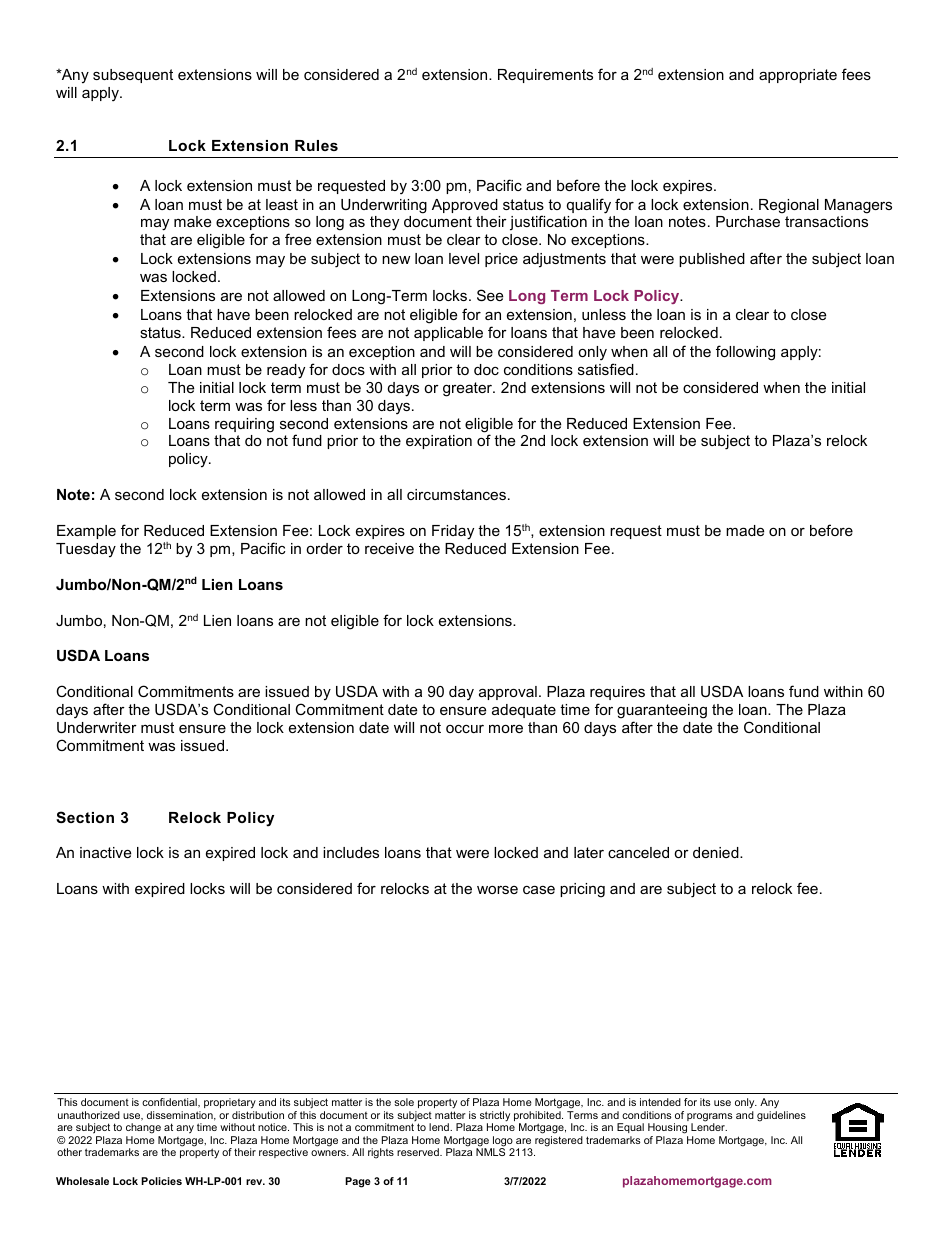 Image resolution: width=952 pixels, height=1233 pixels. Describe the element at coordinates (545, 76) in the screenshot. I see `Requirements` at that location.
